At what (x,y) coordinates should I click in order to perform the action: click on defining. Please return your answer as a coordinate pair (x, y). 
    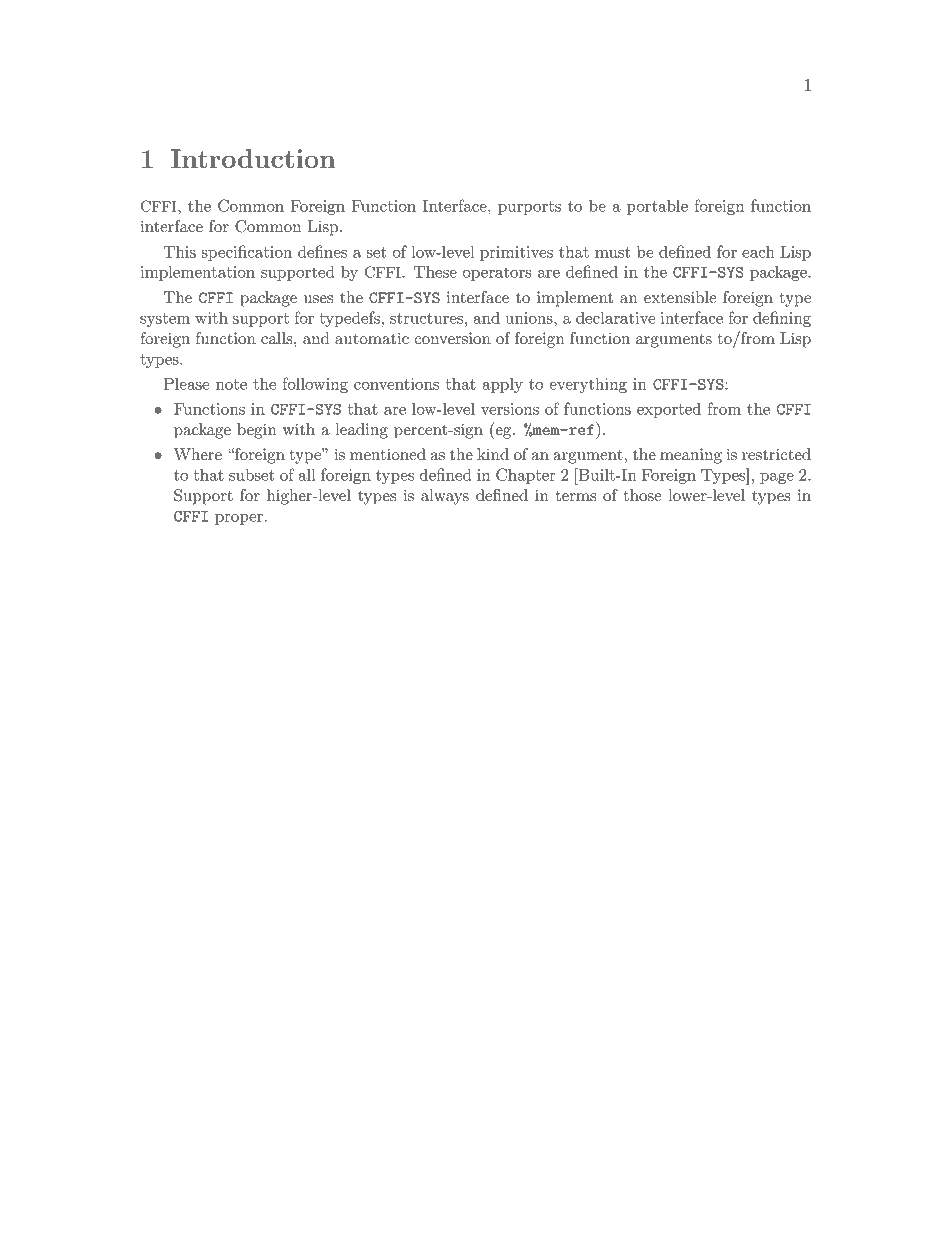
    Looking at the image, I should click on (782, 319).
